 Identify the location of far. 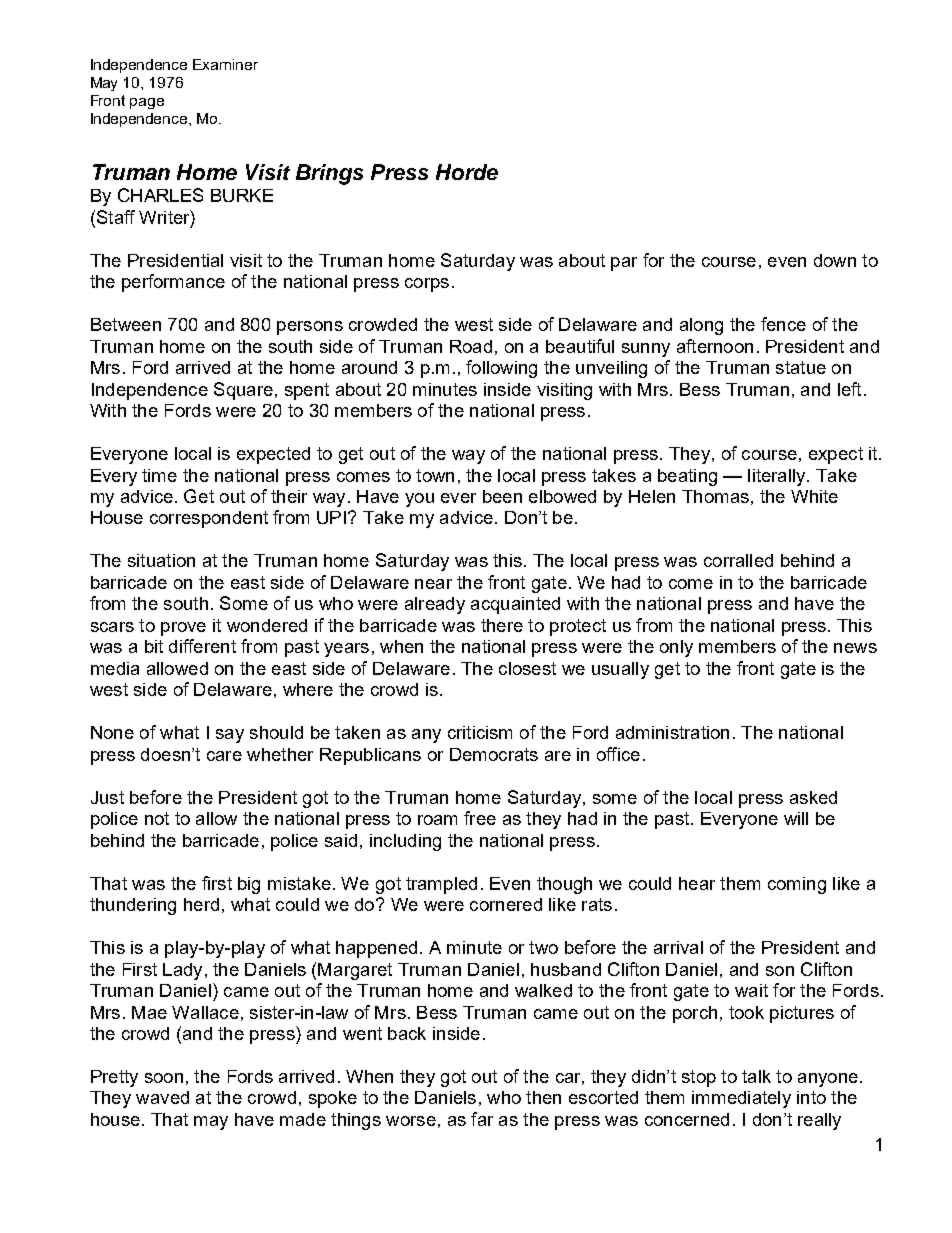
(482, 1119).
